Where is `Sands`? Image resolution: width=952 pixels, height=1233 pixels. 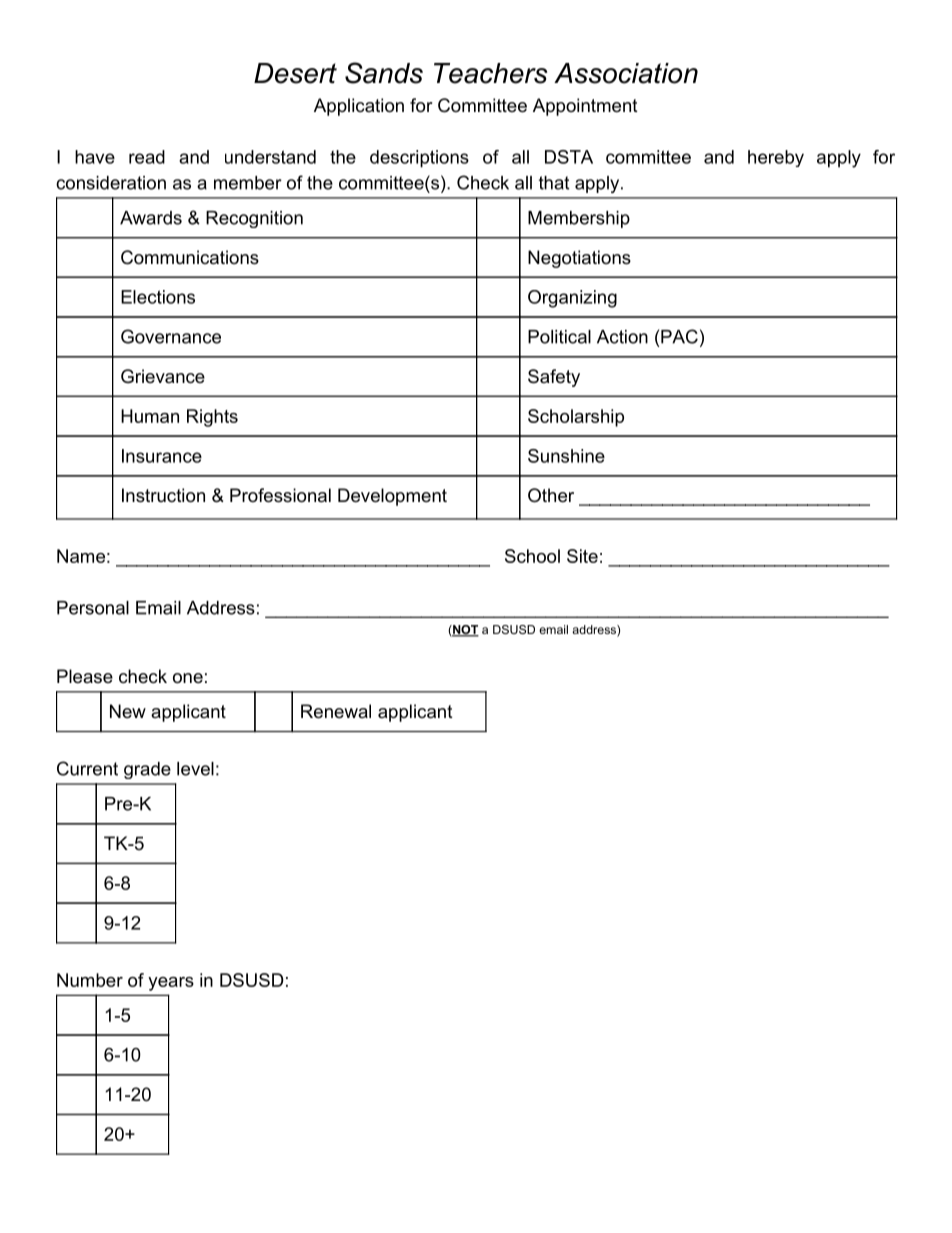
Sands is located at coordinates (384, 73).
